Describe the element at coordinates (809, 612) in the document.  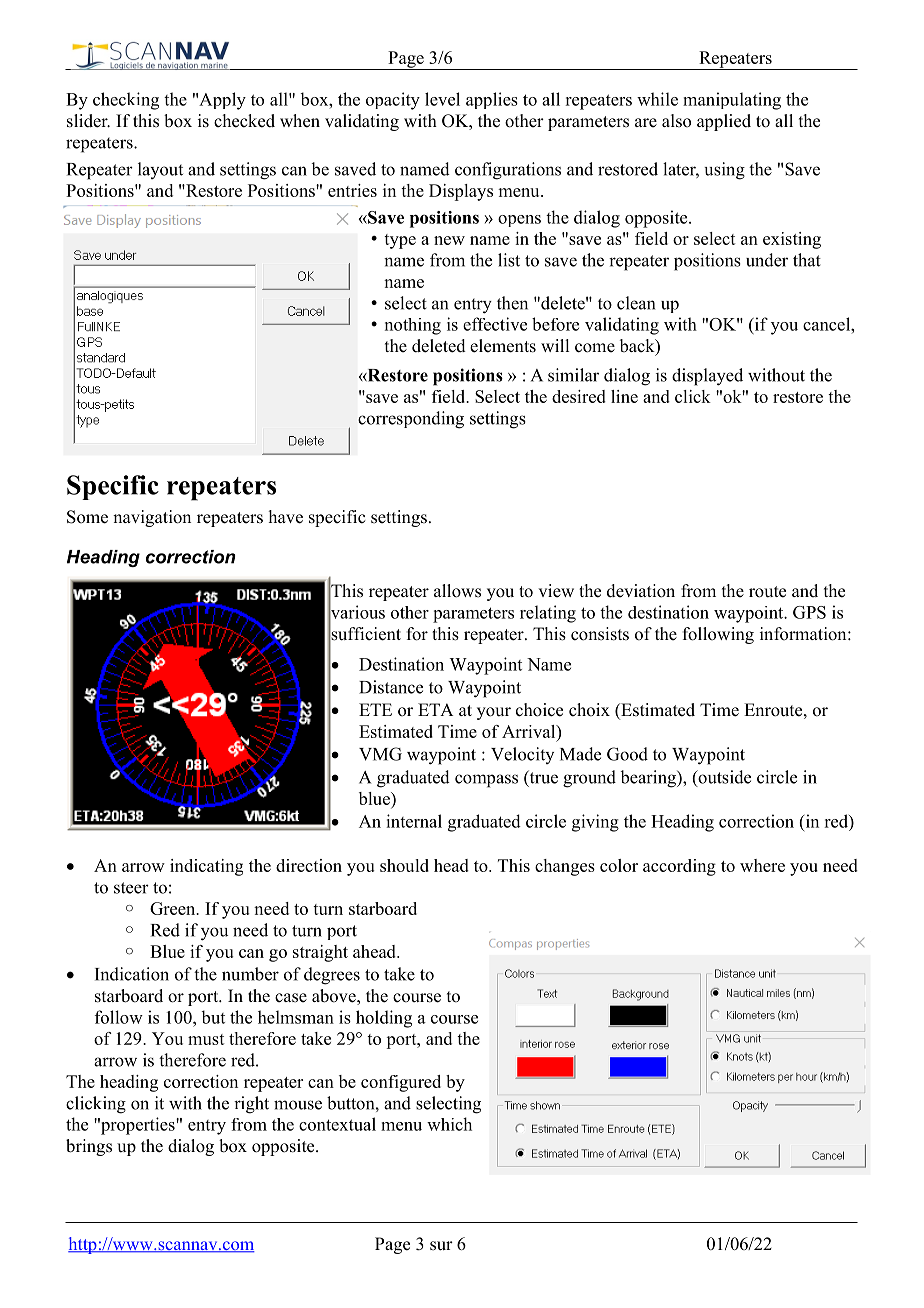
I see `GPS` at that location.
